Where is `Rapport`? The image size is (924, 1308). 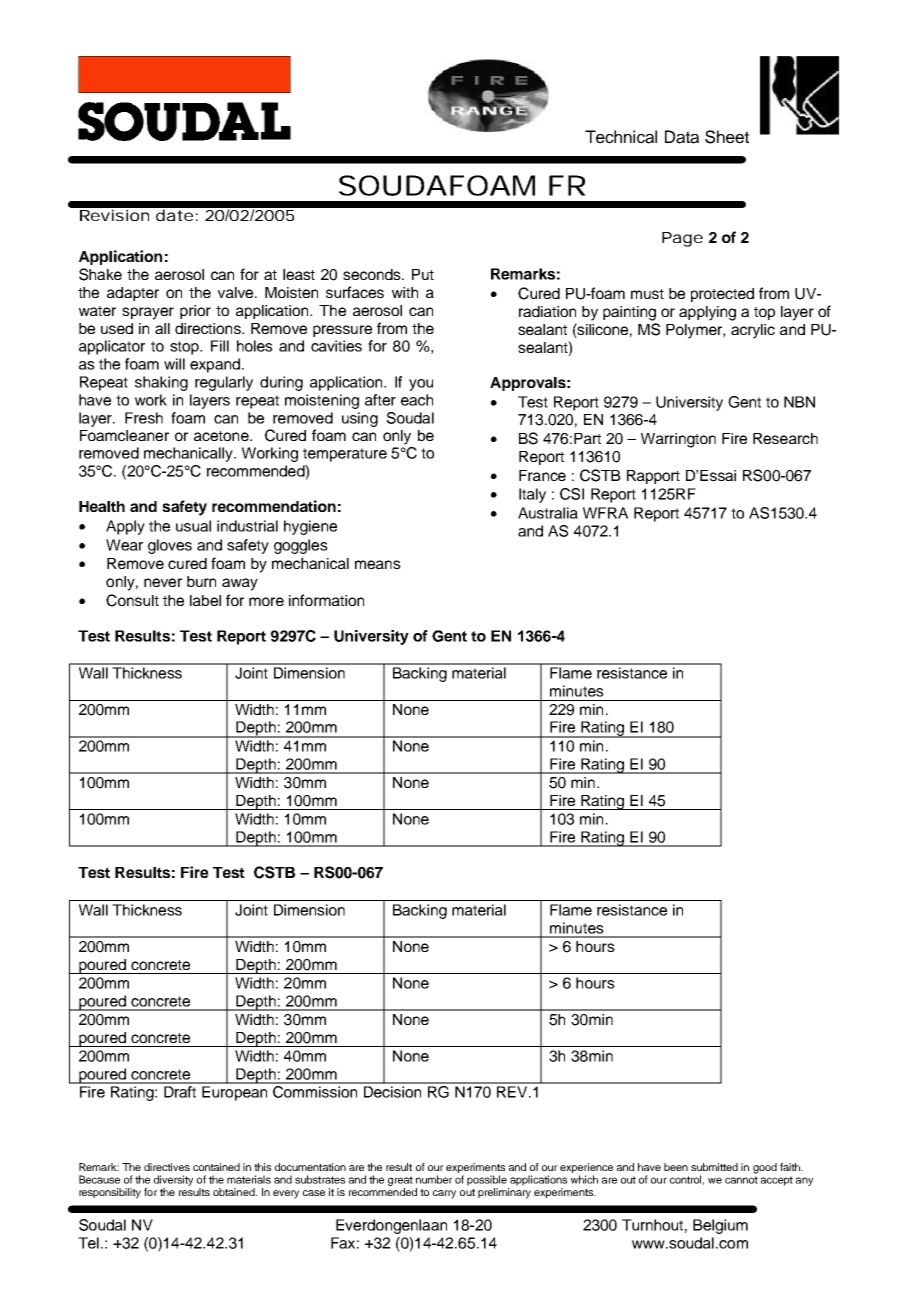
Rapport is located at coordinates (653, 477).
